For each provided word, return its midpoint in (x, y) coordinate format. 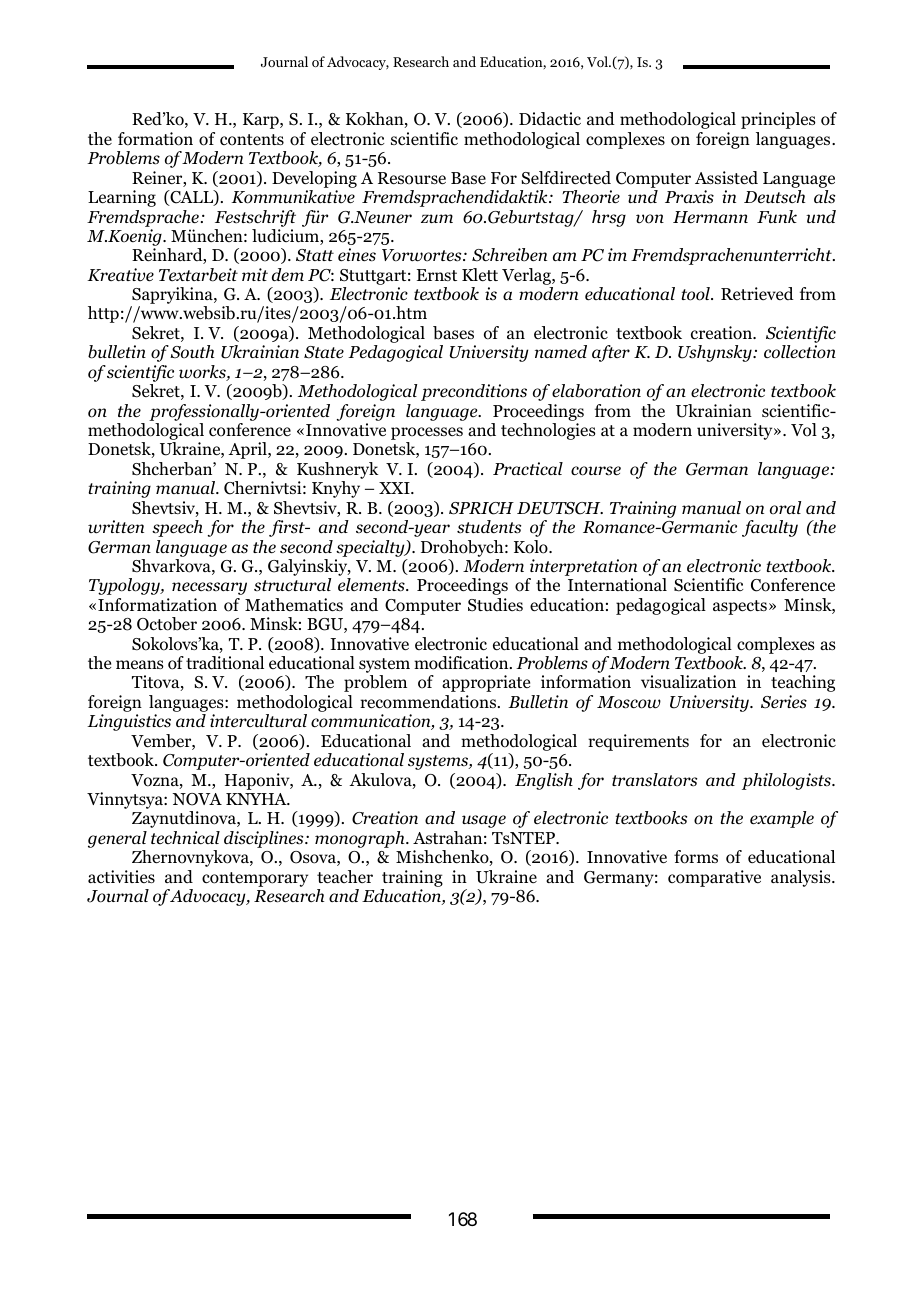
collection (800, 352)
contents (252, 140)
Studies (495, 605)
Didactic (550, 119)
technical (185, 837)
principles (778, 120)
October (167, 624)
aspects (740, 607)
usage (484, 821)
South (192, 352)
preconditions (474, 392)
